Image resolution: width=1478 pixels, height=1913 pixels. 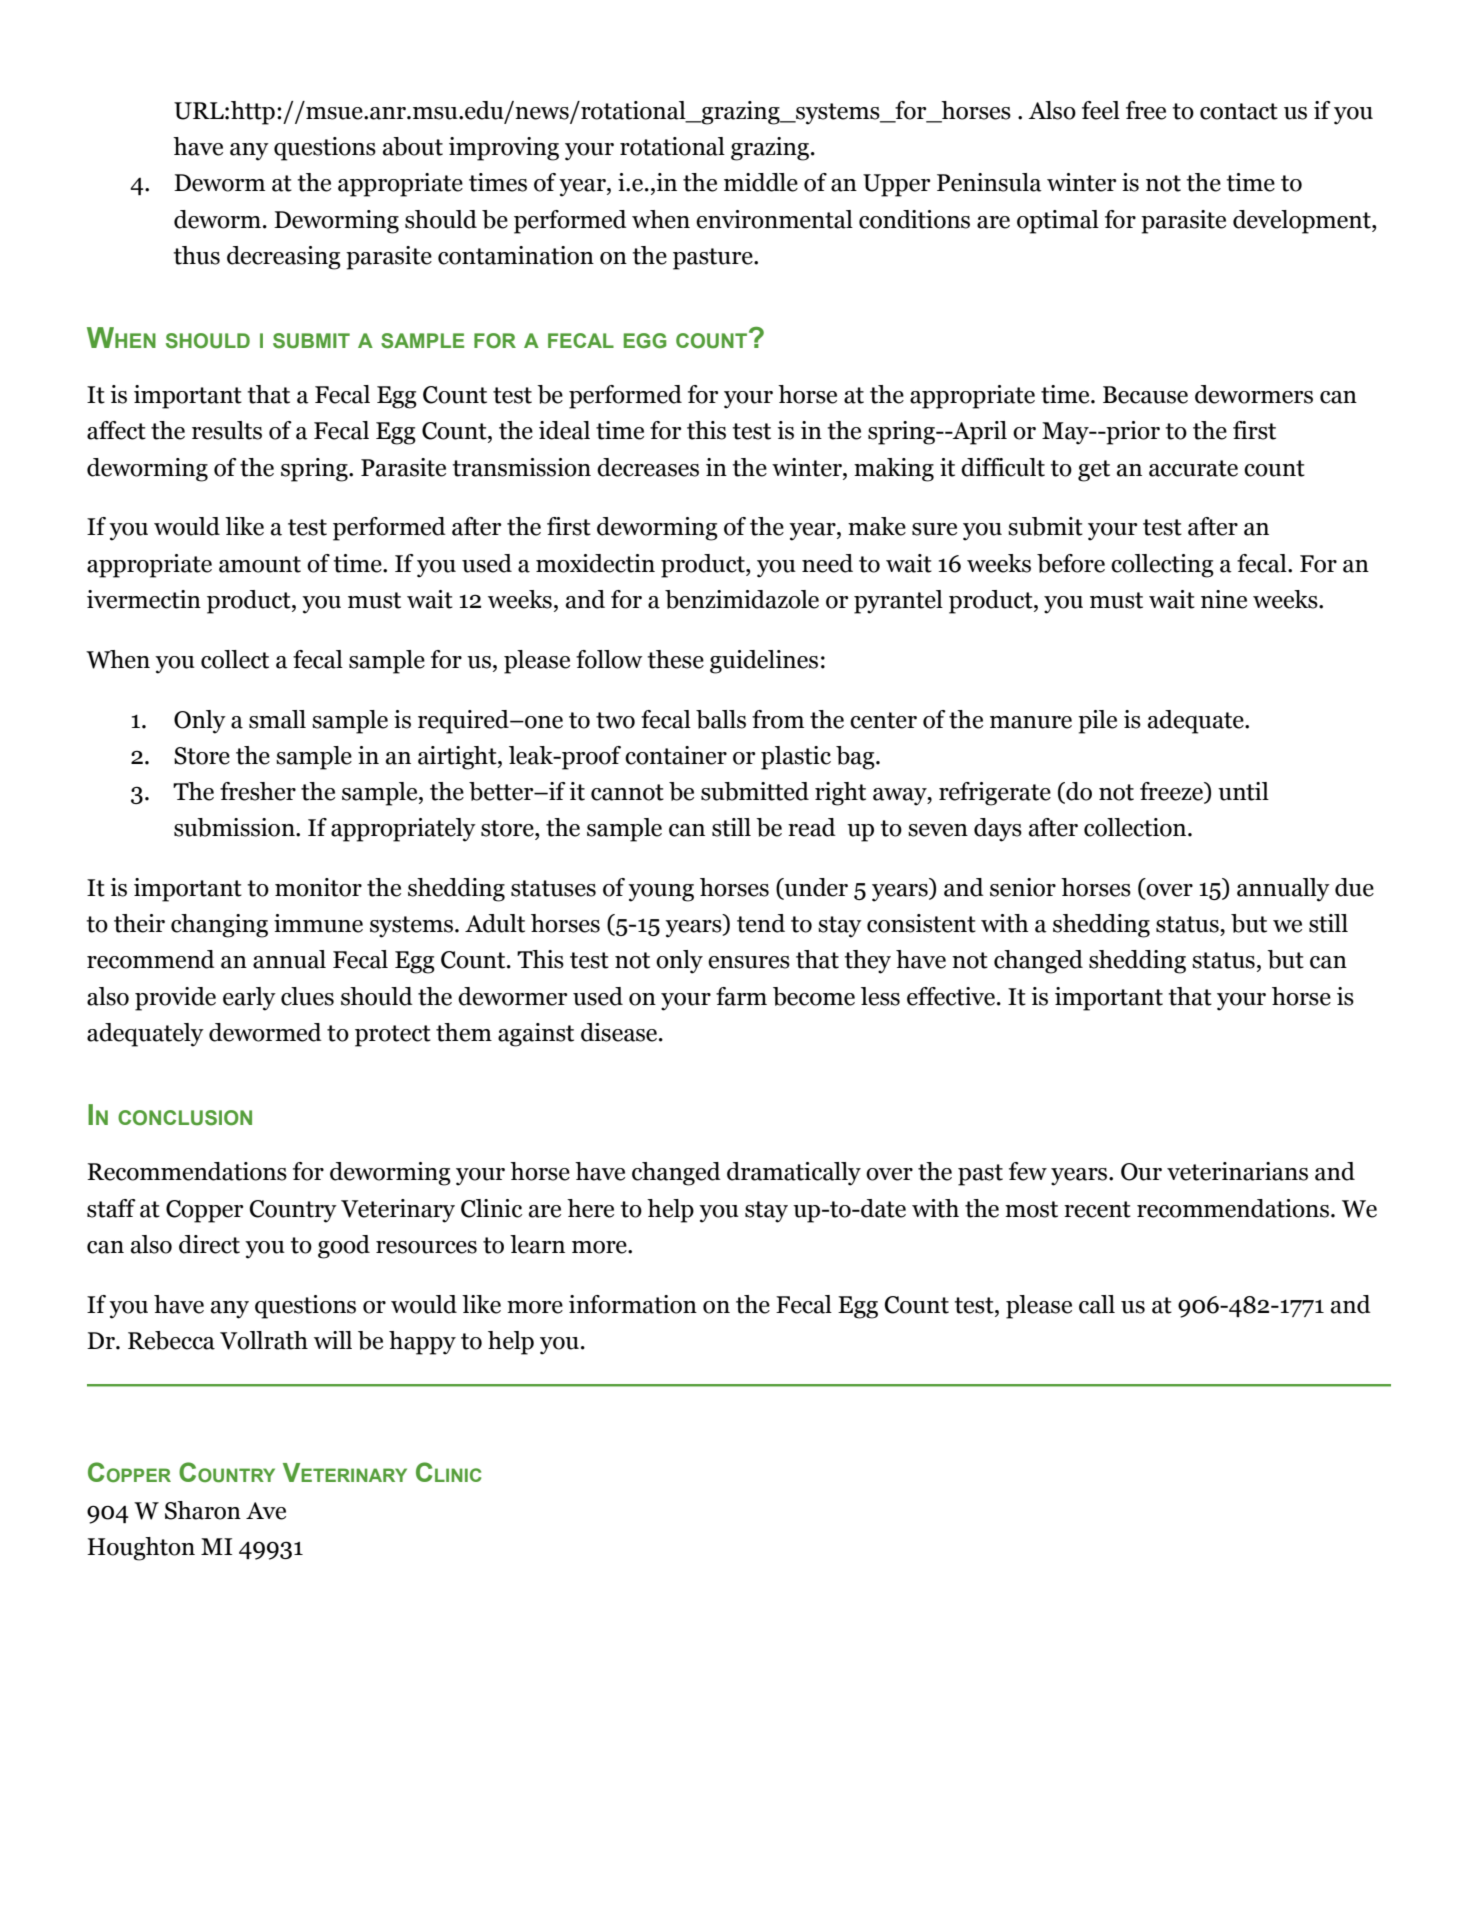 What do you see at coordinates (633, 1304) in the screenshot?
I see `information` at bounding box center [633, 1304].
